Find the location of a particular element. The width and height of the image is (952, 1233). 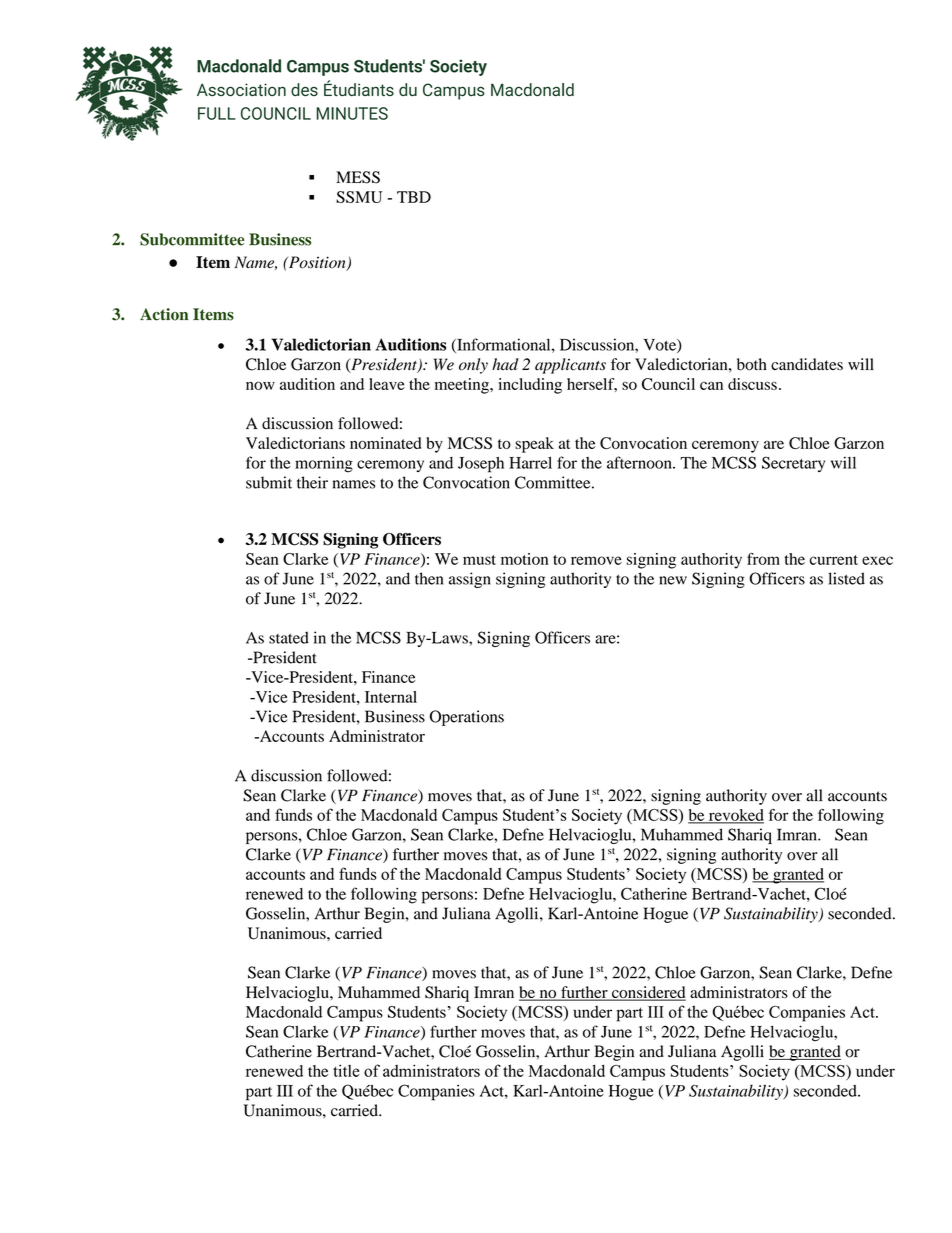

now is located at coordinates (260, 385).
